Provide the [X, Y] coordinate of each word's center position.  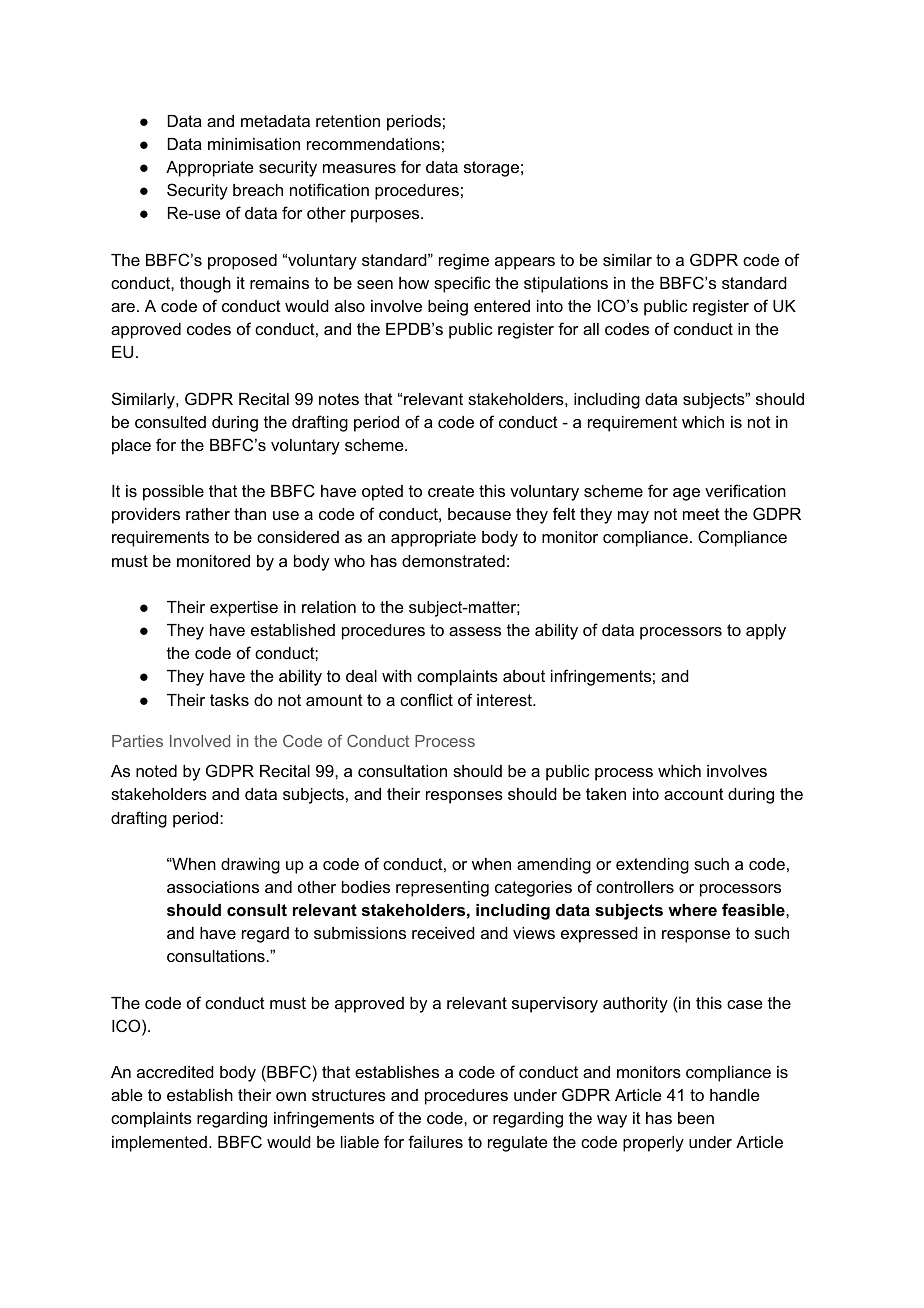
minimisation [254, 144]
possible [173, 493]
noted [156, 771]
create [451, 491]
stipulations [566, 285]
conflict [426, 699]
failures [435, 1141]
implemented [159, 1144]
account [694, 794]
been [696, 1118]
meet [701, 514]
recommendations [373, 144]
